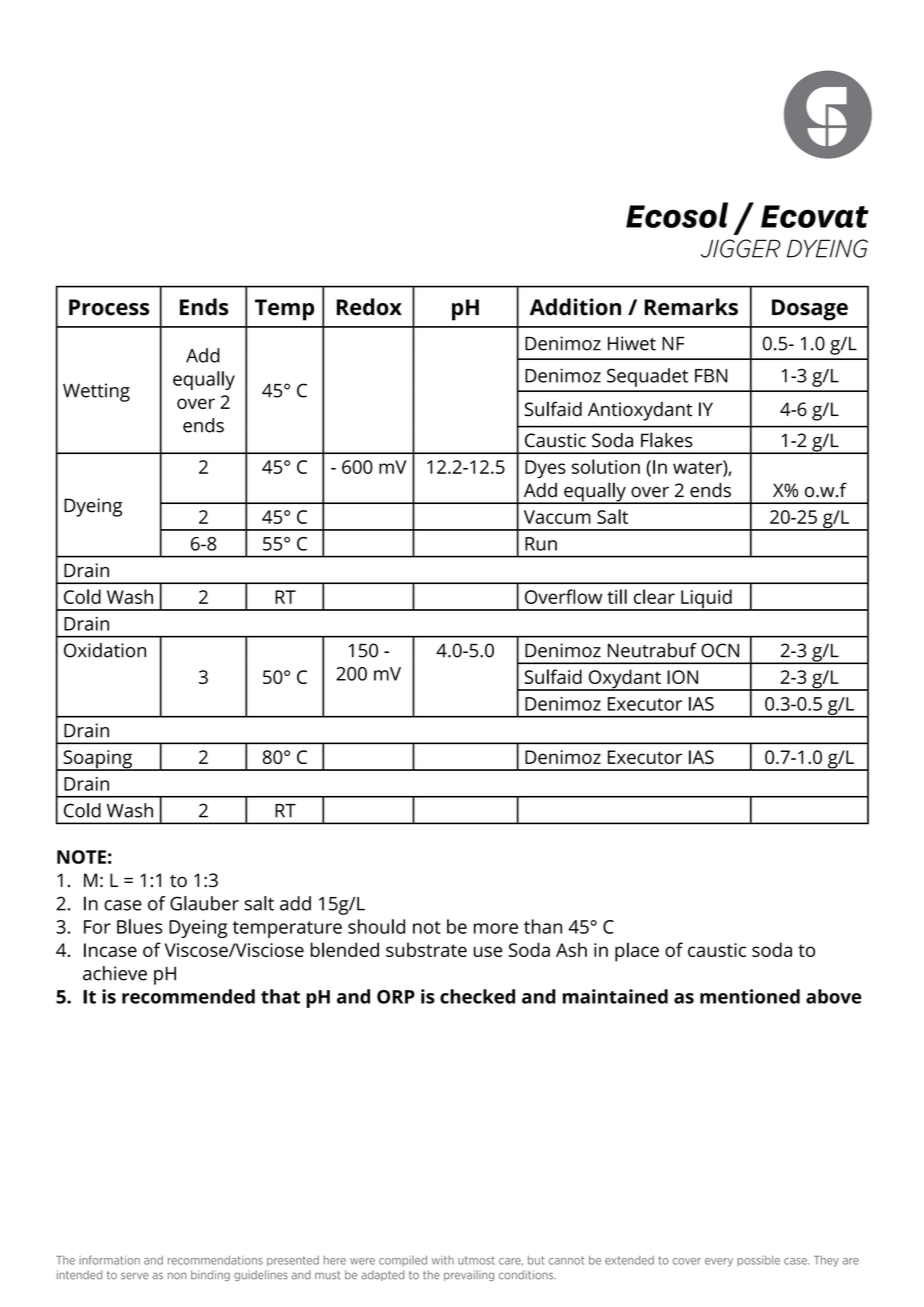 The image size is (924, 1307). What do you see at coordinates (96, 392) in the document?
I see `Wetting` at bounding box center [96, 392].
